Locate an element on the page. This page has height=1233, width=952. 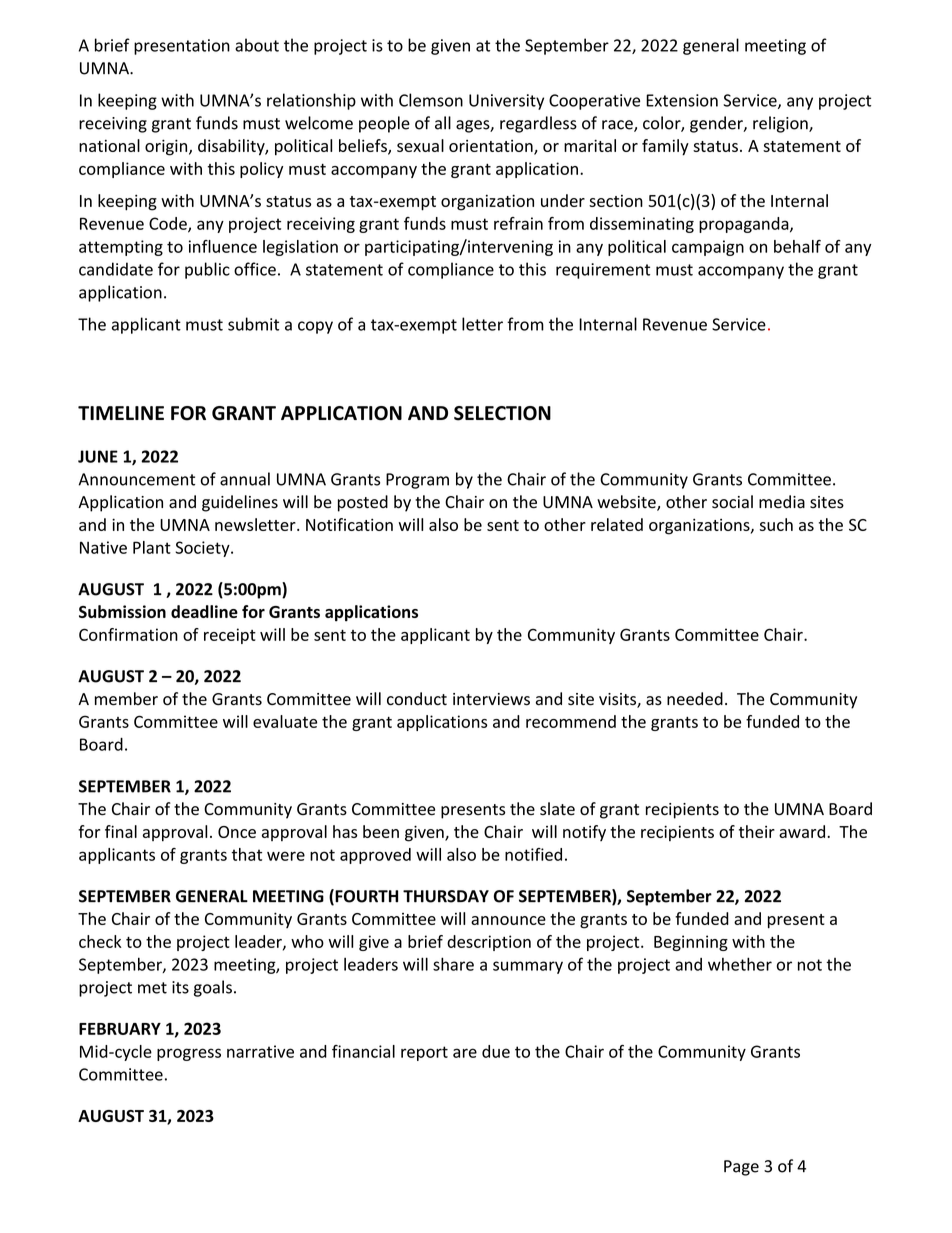
Page is located at coordinates (741, 1168).
